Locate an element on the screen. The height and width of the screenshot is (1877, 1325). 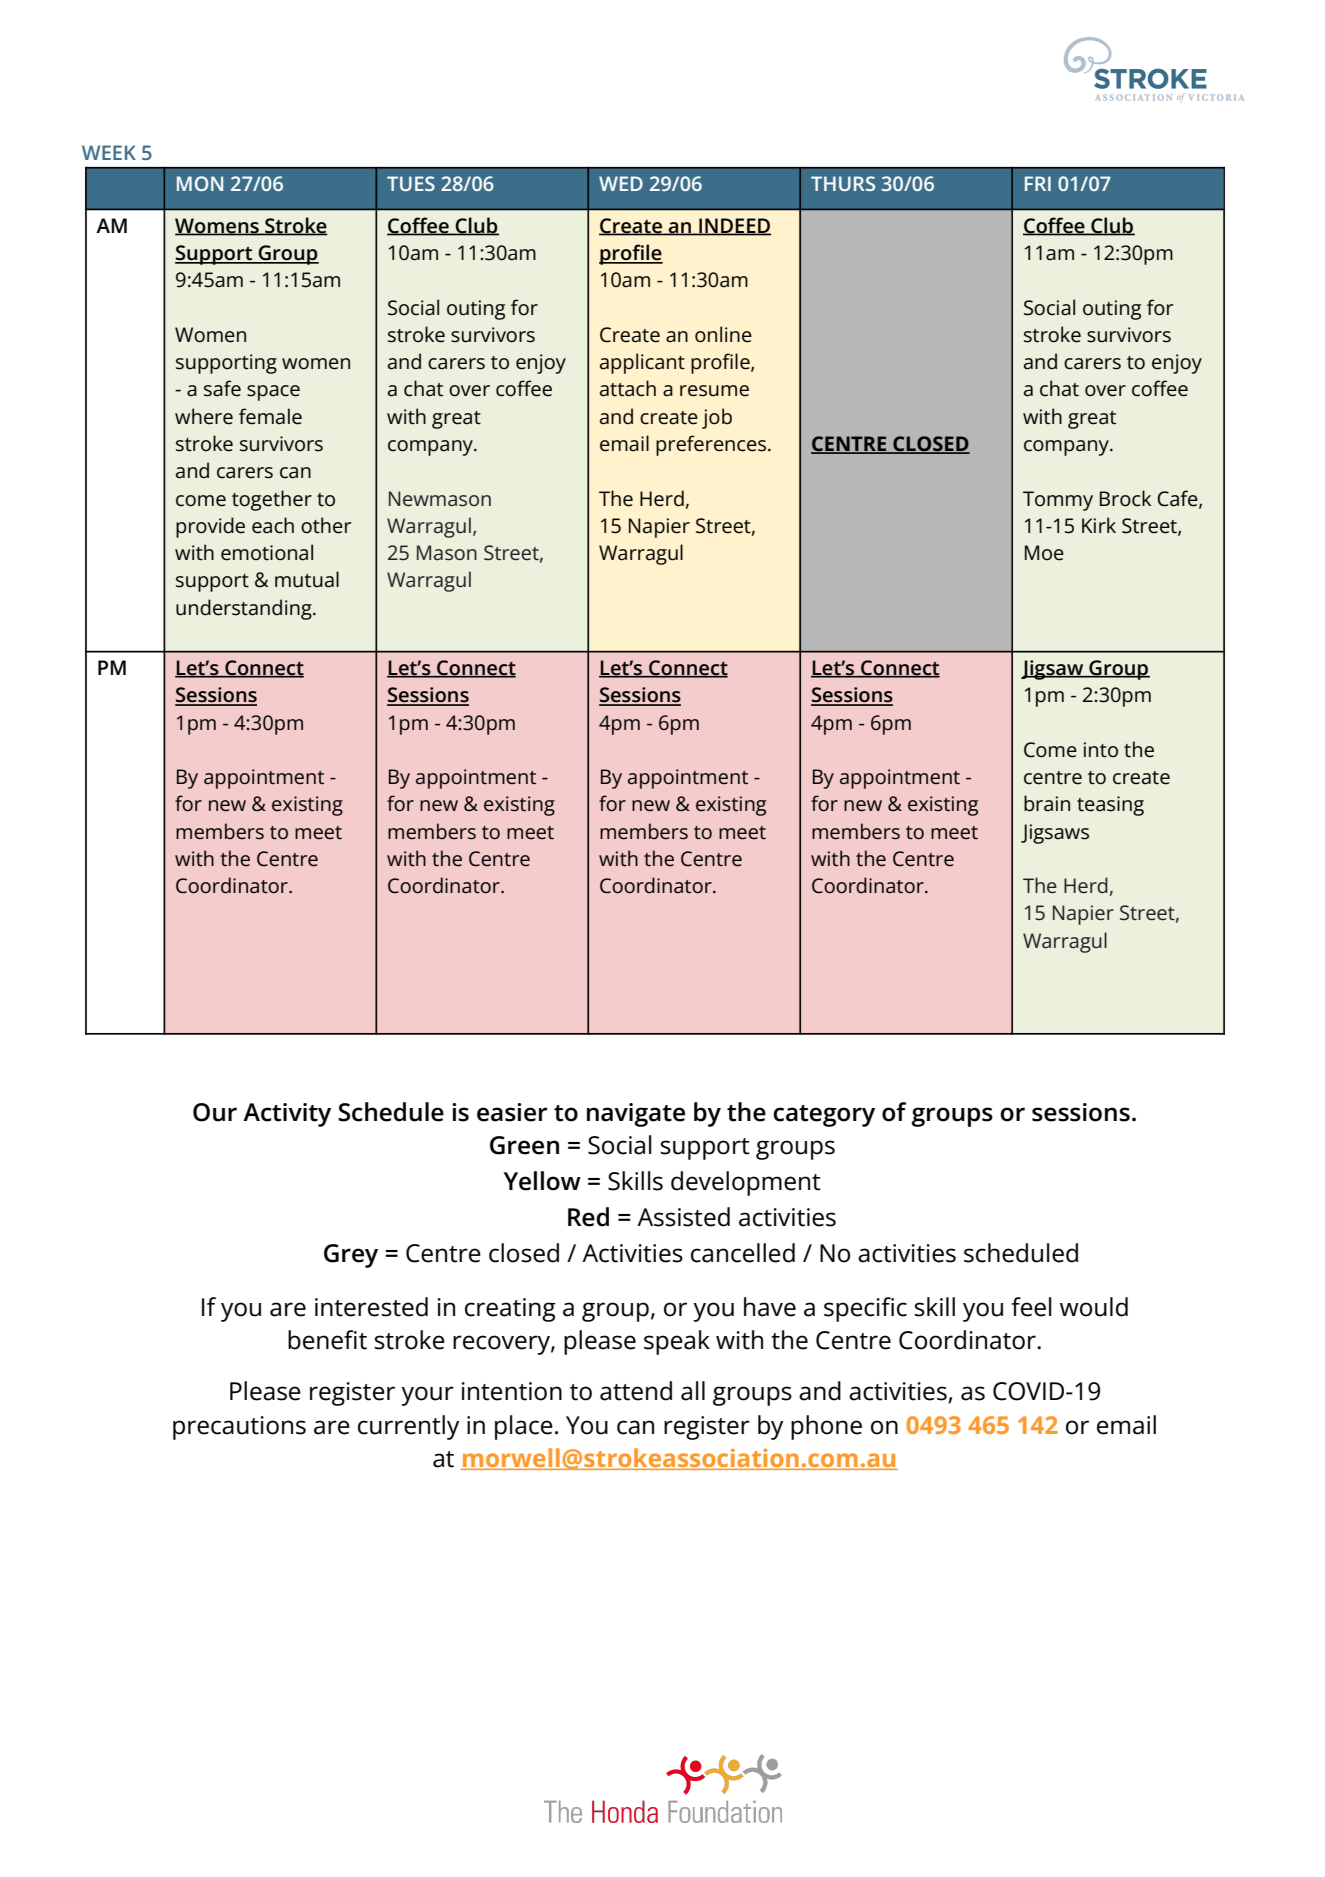
Moe is located at coordinates (1044, 553).
